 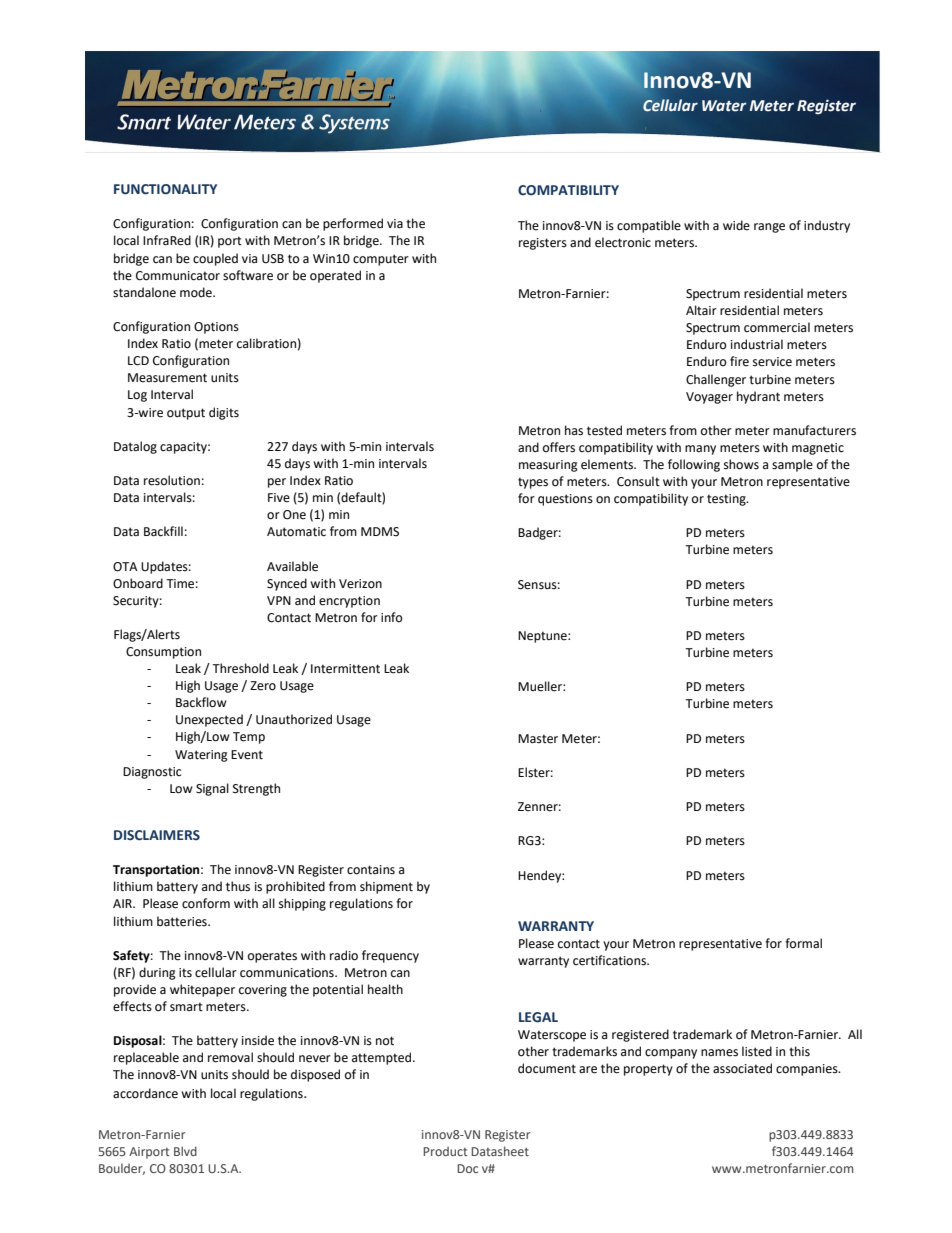 I want to click on Blvd, so click(x=185, y=1151).
